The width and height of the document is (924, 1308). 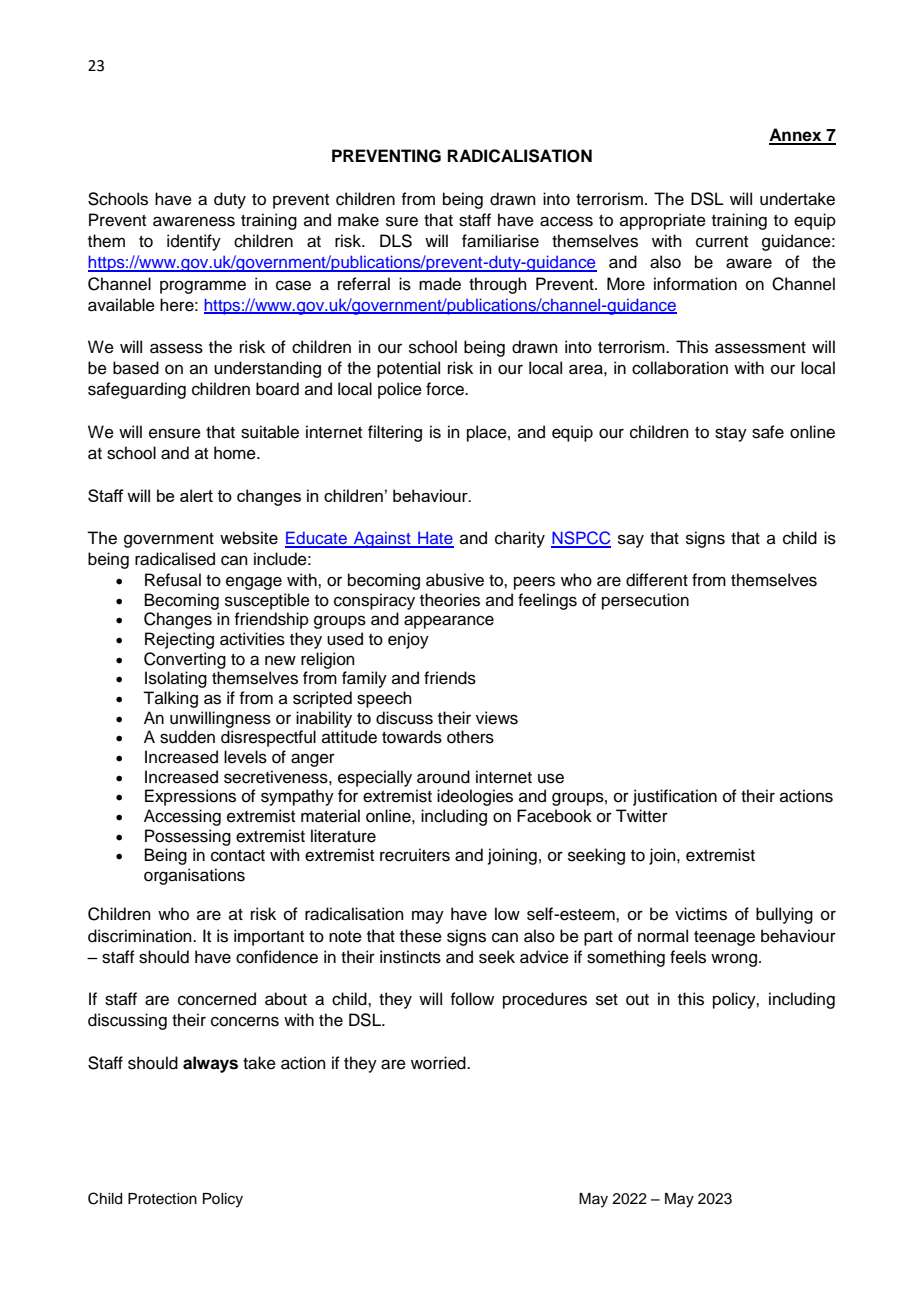 What do you see at coordinates (440, 284) in the document?
I see `made` at bounding box center [440, 284].
